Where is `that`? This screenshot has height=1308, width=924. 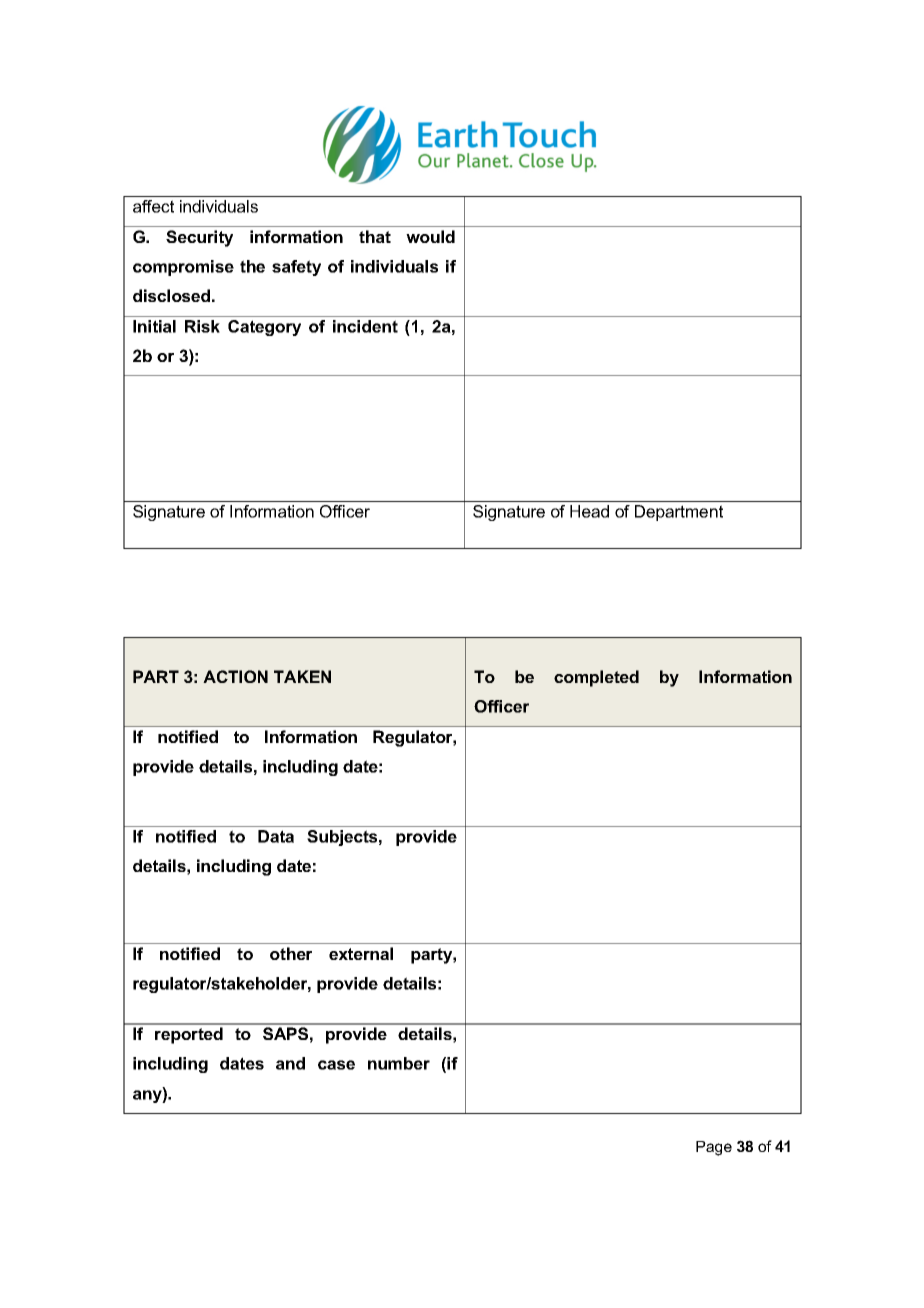
that is located at coordinates (375, 236).
